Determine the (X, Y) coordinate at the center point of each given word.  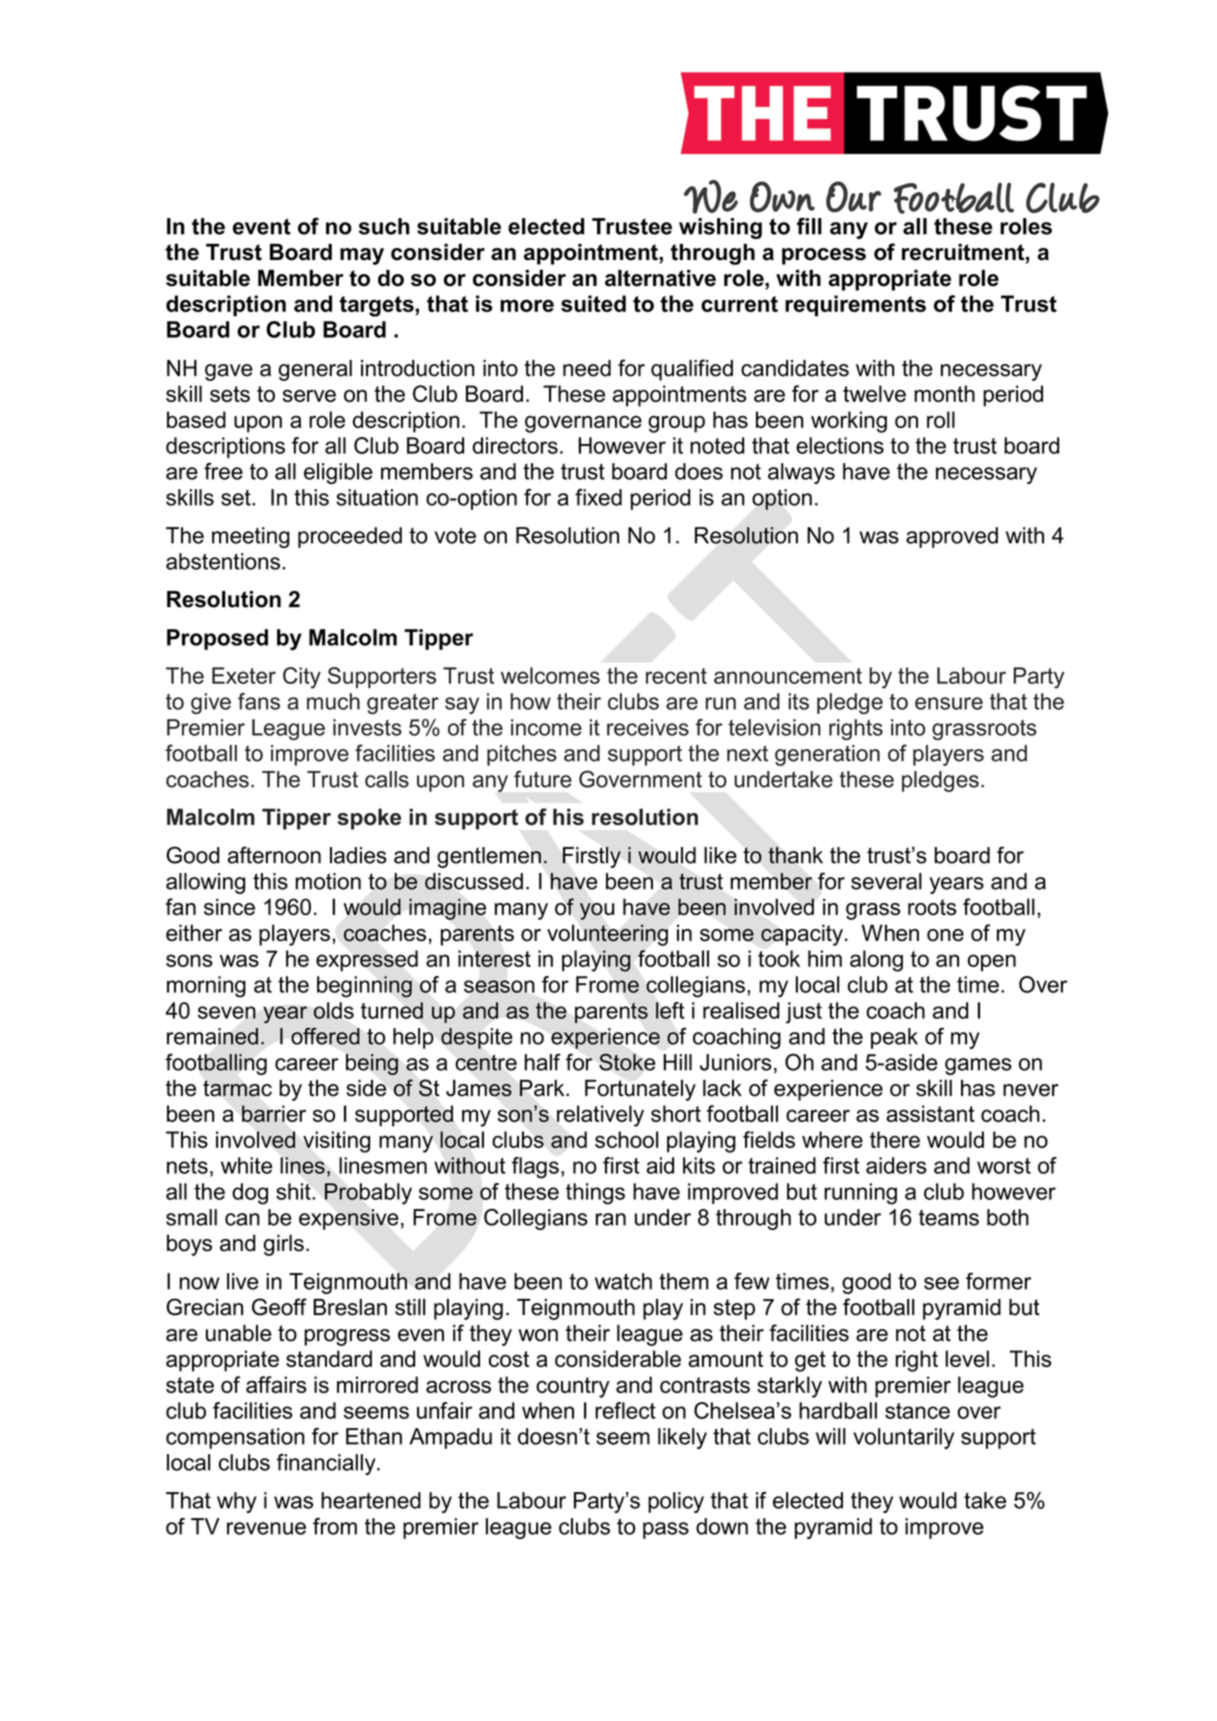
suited (593, 303)
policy (676, 1502)
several (886, 881)
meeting (251, 537)
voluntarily (903, 1438)
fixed (598, 497)
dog (250, 1194)
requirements (855, 306)
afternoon (274, 855)
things (595, 1194)
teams (949, 1218)
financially (327, 1464)
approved (952, 537)
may (362, 256)
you (597, 911)
